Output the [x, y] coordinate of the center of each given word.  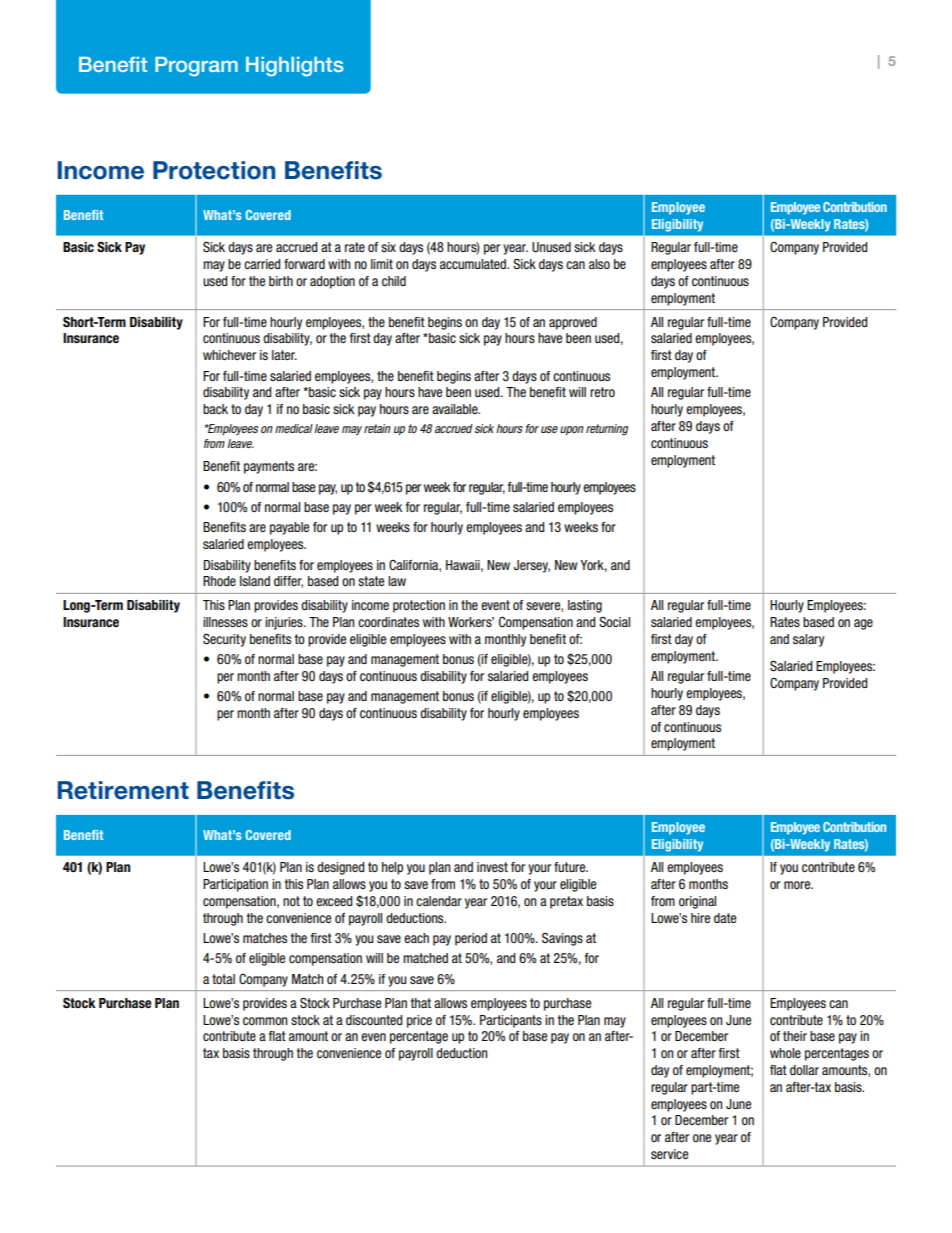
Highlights [295, 67]
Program [196, 67]
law [397, 581]
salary [808, 640]
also [599, 264]
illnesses [225, 622]
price [419, 1021]
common [265, 1021]
